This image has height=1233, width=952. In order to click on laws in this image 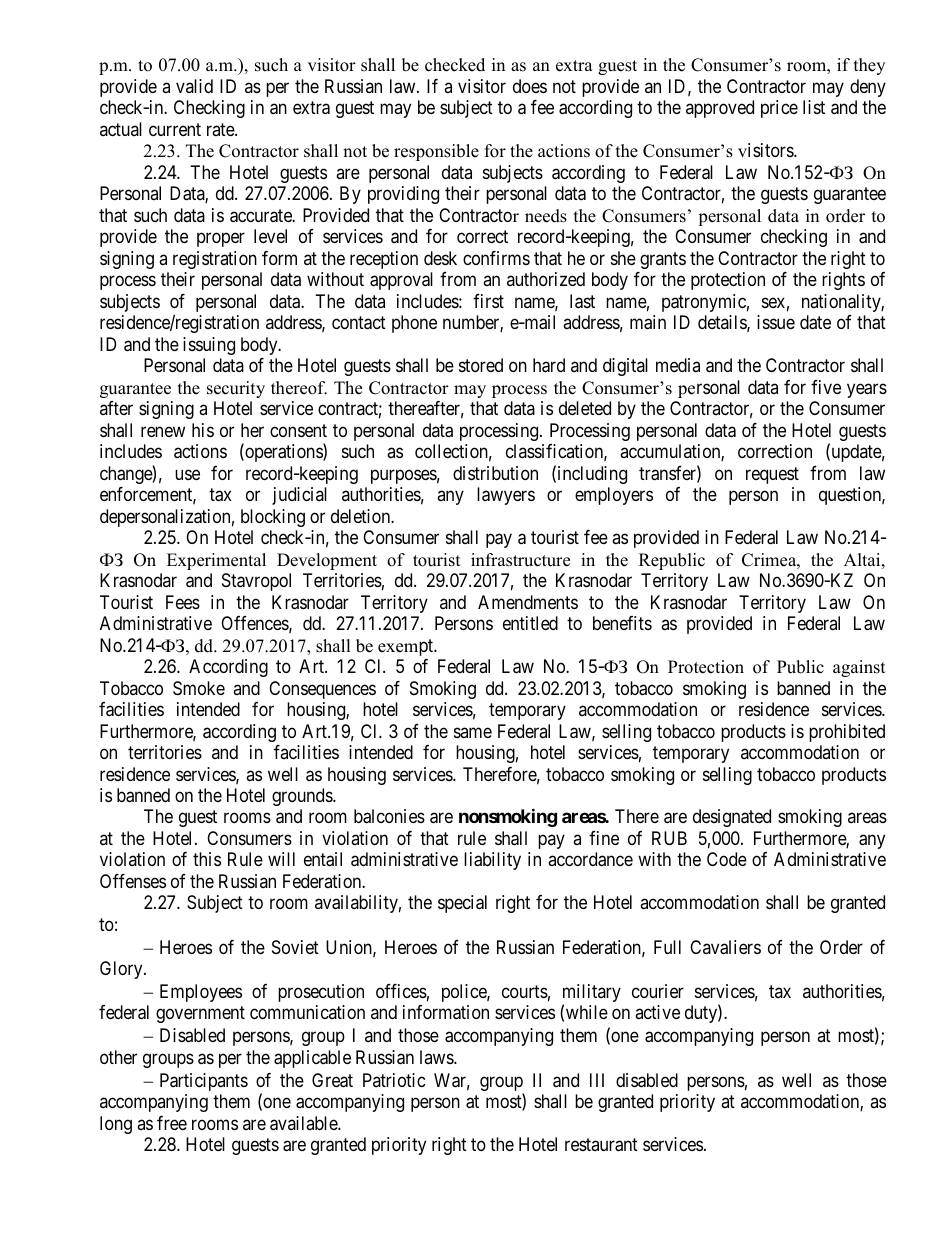, I will do `click(437, 1057)`.
